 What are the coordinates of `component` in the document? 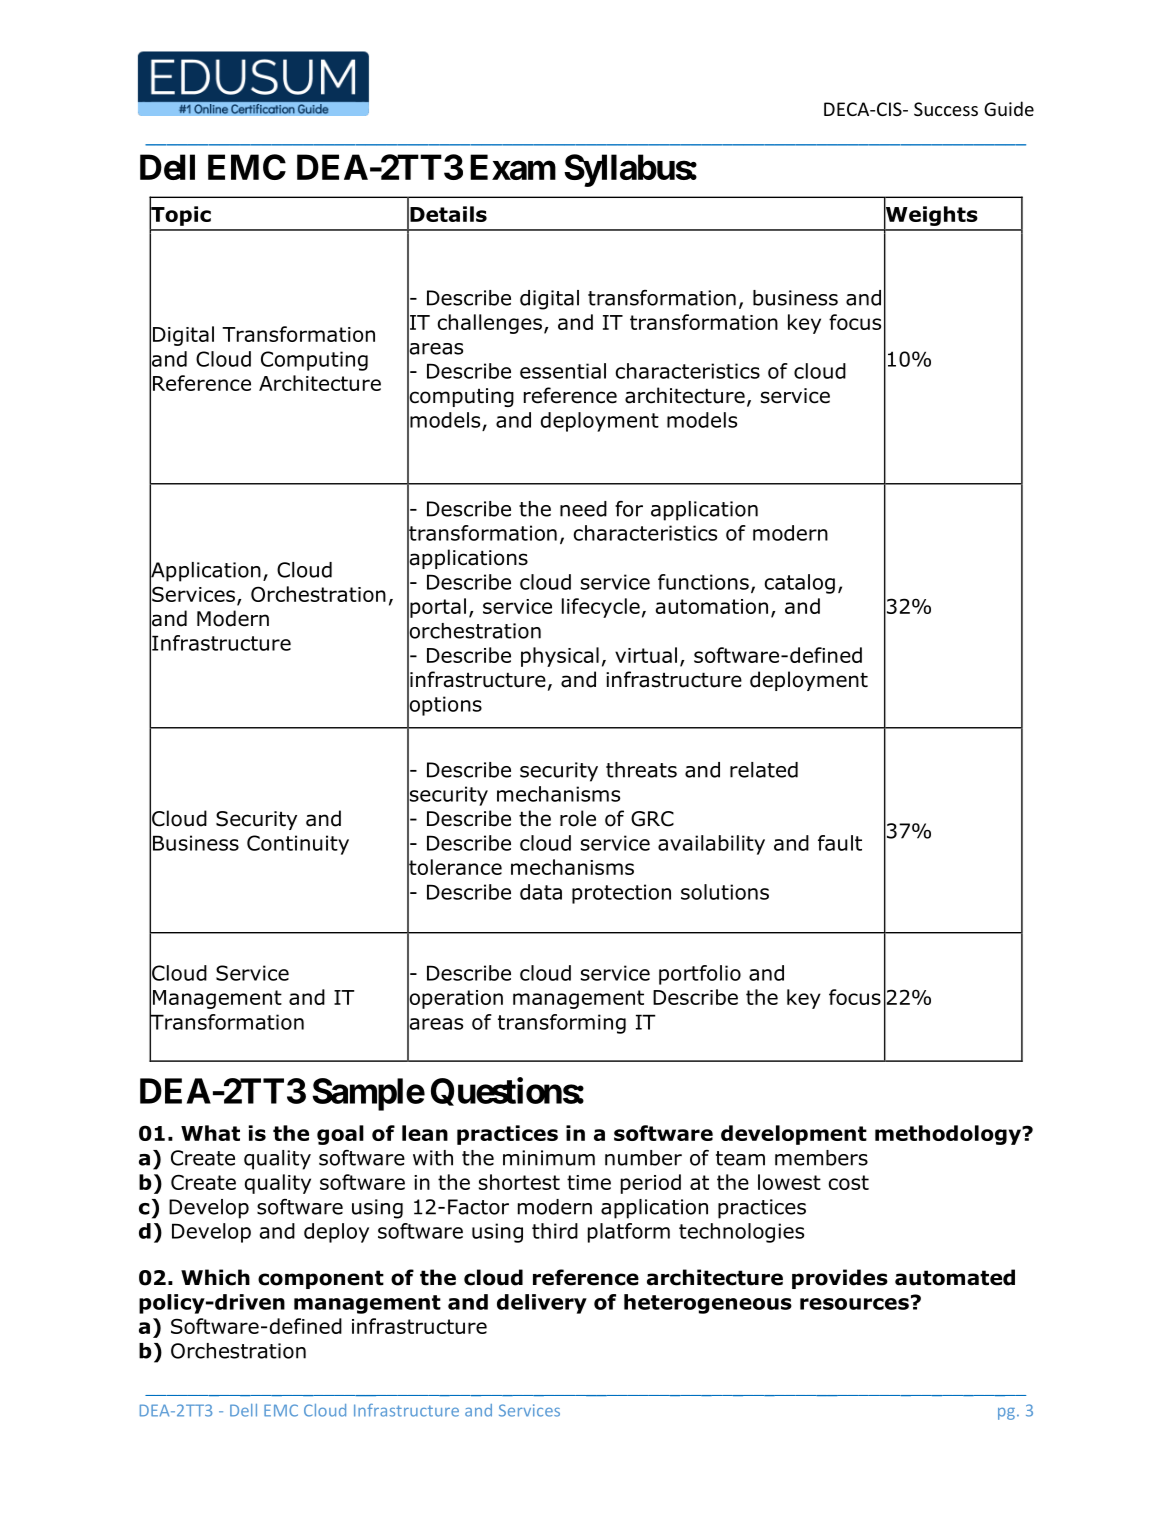 It's located at (321, 1279).
